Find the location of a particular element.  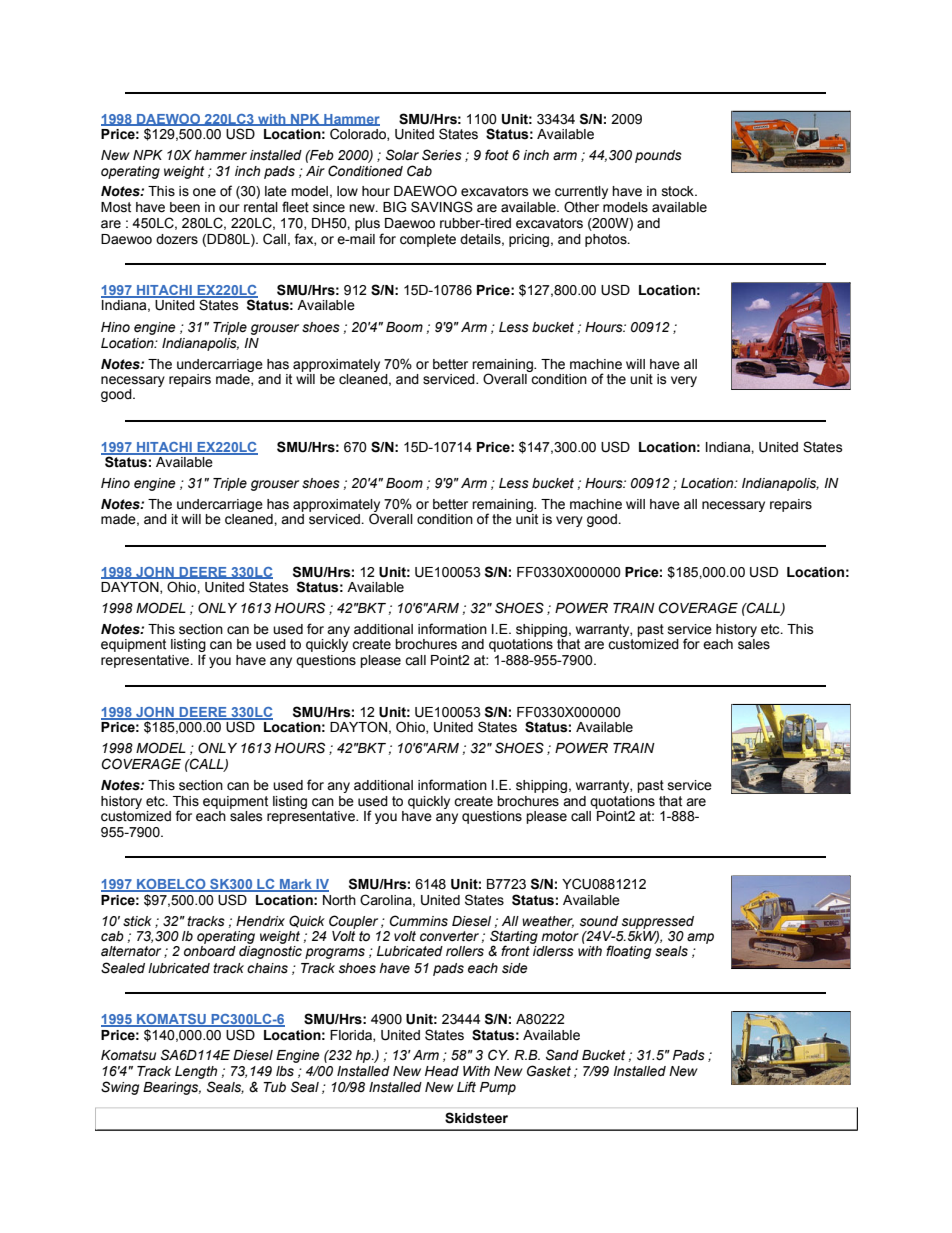

Cummins is located at coordinates (419, 921).
